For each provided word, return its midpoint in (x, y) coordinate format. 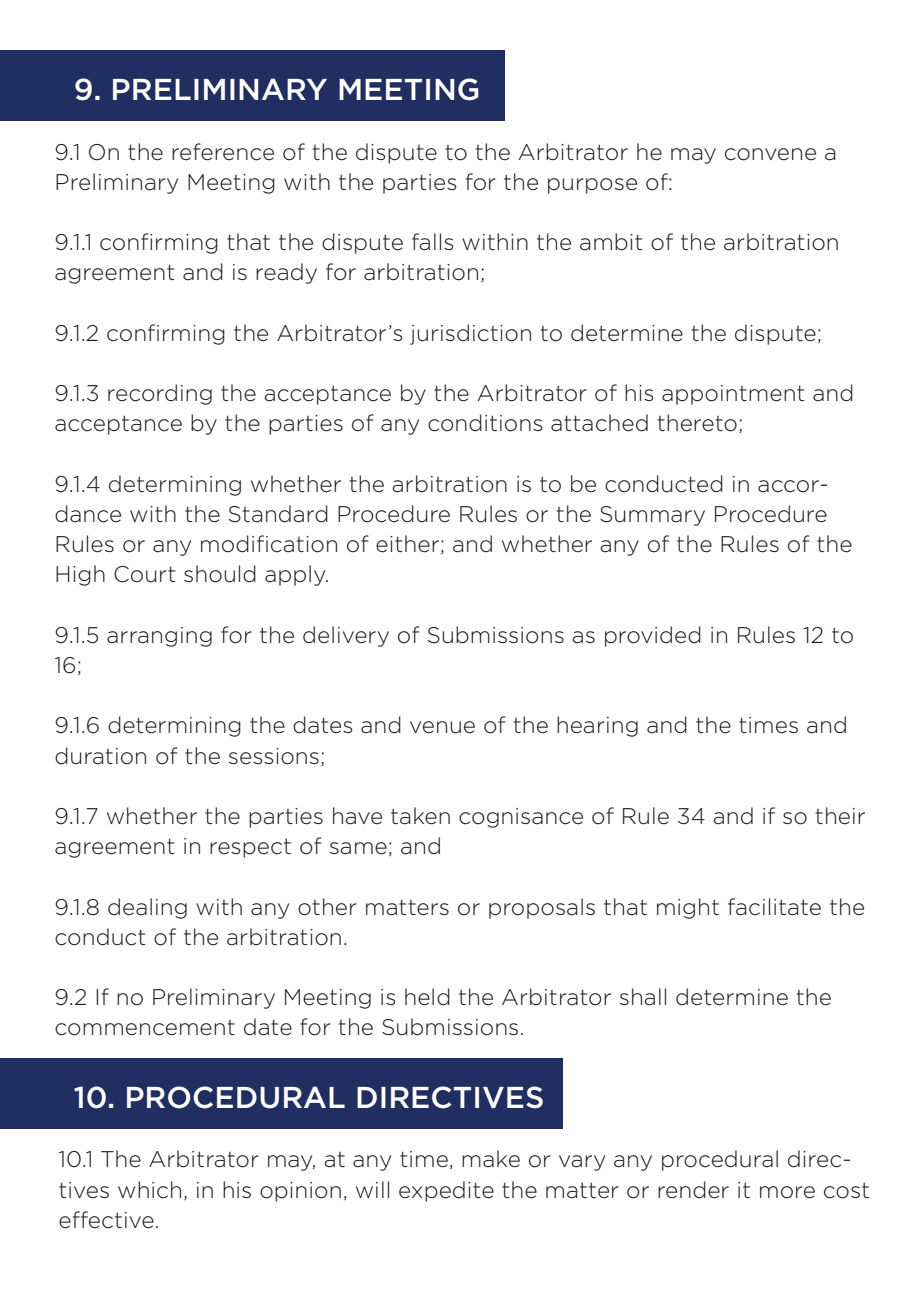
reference (223, 152)
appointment (733, 395)
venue (442, 727)
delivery (346, 636)
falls (433, 242)
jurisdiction (470, 334)
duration (100, 756)
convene (770, 154)
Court (145, 574)
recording (160, 394)
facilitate (774, 907)
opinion (300, 1192)
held (427, 997)
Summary (652, 516)
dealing (147, 908)
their (840, 816)
